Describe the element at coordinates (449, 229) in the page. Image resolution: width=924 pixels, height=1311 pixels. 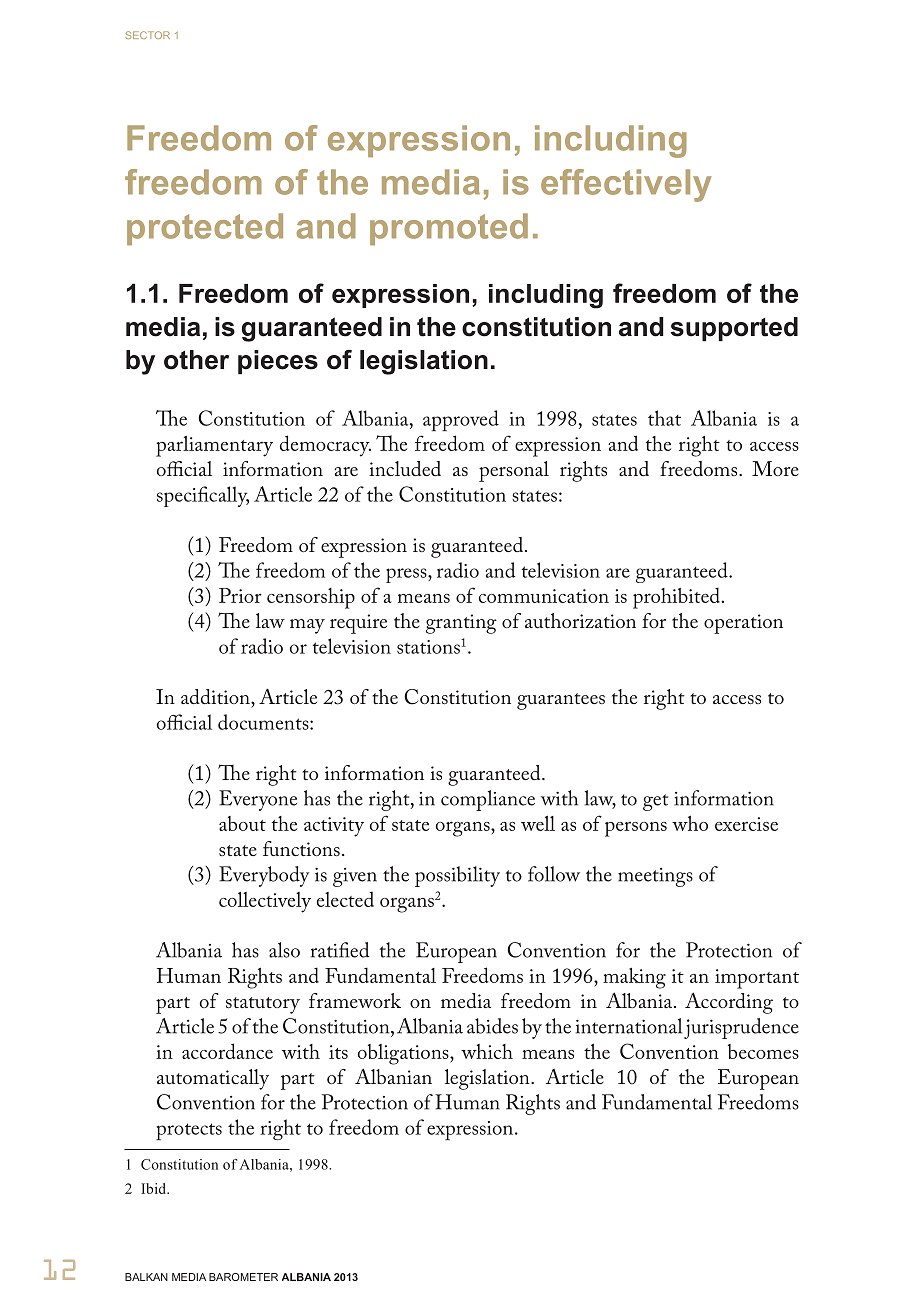
I see `promoted` at that location.
